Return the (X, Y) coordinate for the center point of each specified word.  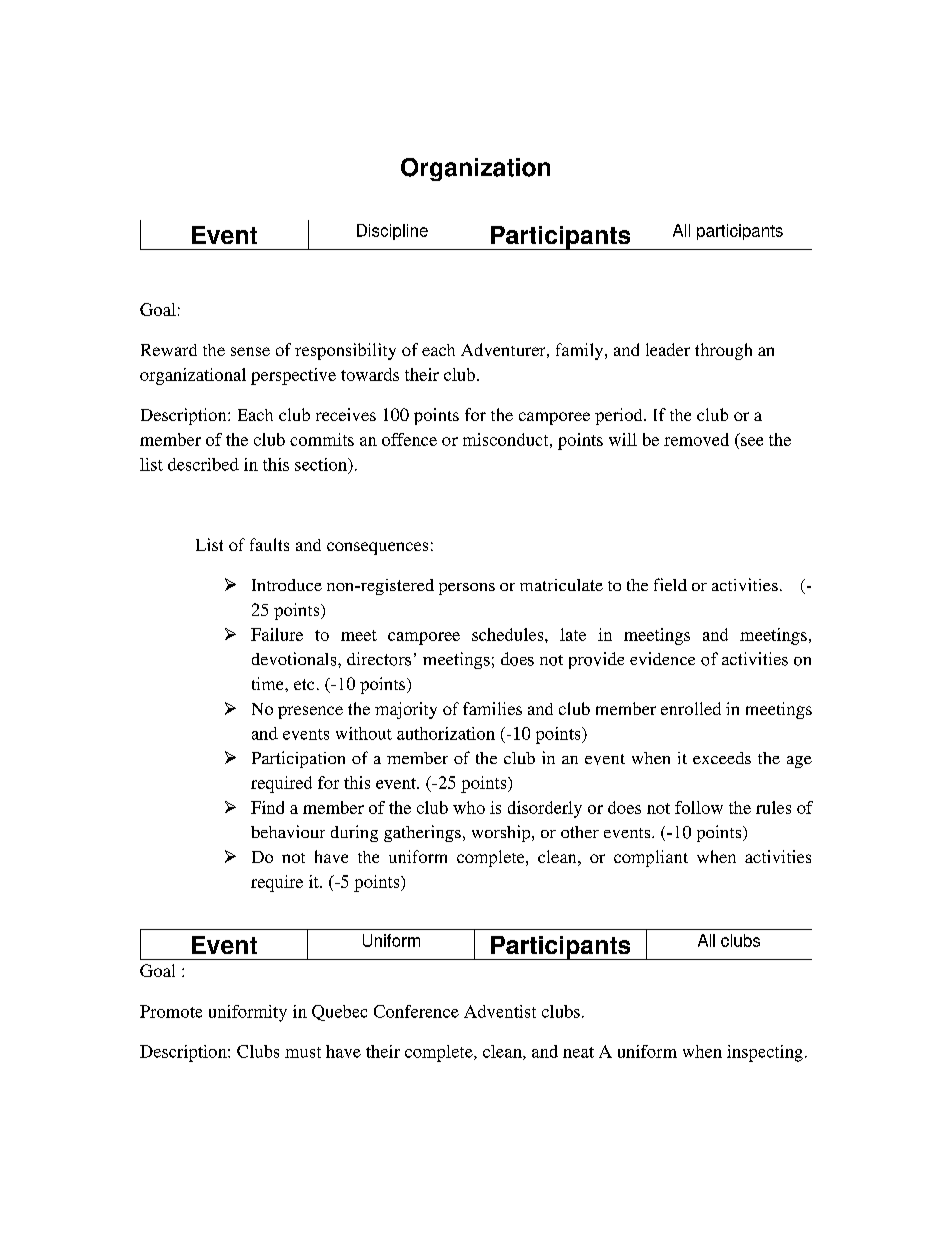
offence (409, 439)
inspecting (765, 1053)
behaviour (288, 831)
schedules (509, 634)
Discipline (392, 232)
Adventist (500, 1011)
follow (699, 807)
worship (502, 833)
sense (250, 351)
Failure (277, 634)
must (303, 1052)
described (203, 464)
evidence (662, 658)
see (752, 441)
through (723, 351)
